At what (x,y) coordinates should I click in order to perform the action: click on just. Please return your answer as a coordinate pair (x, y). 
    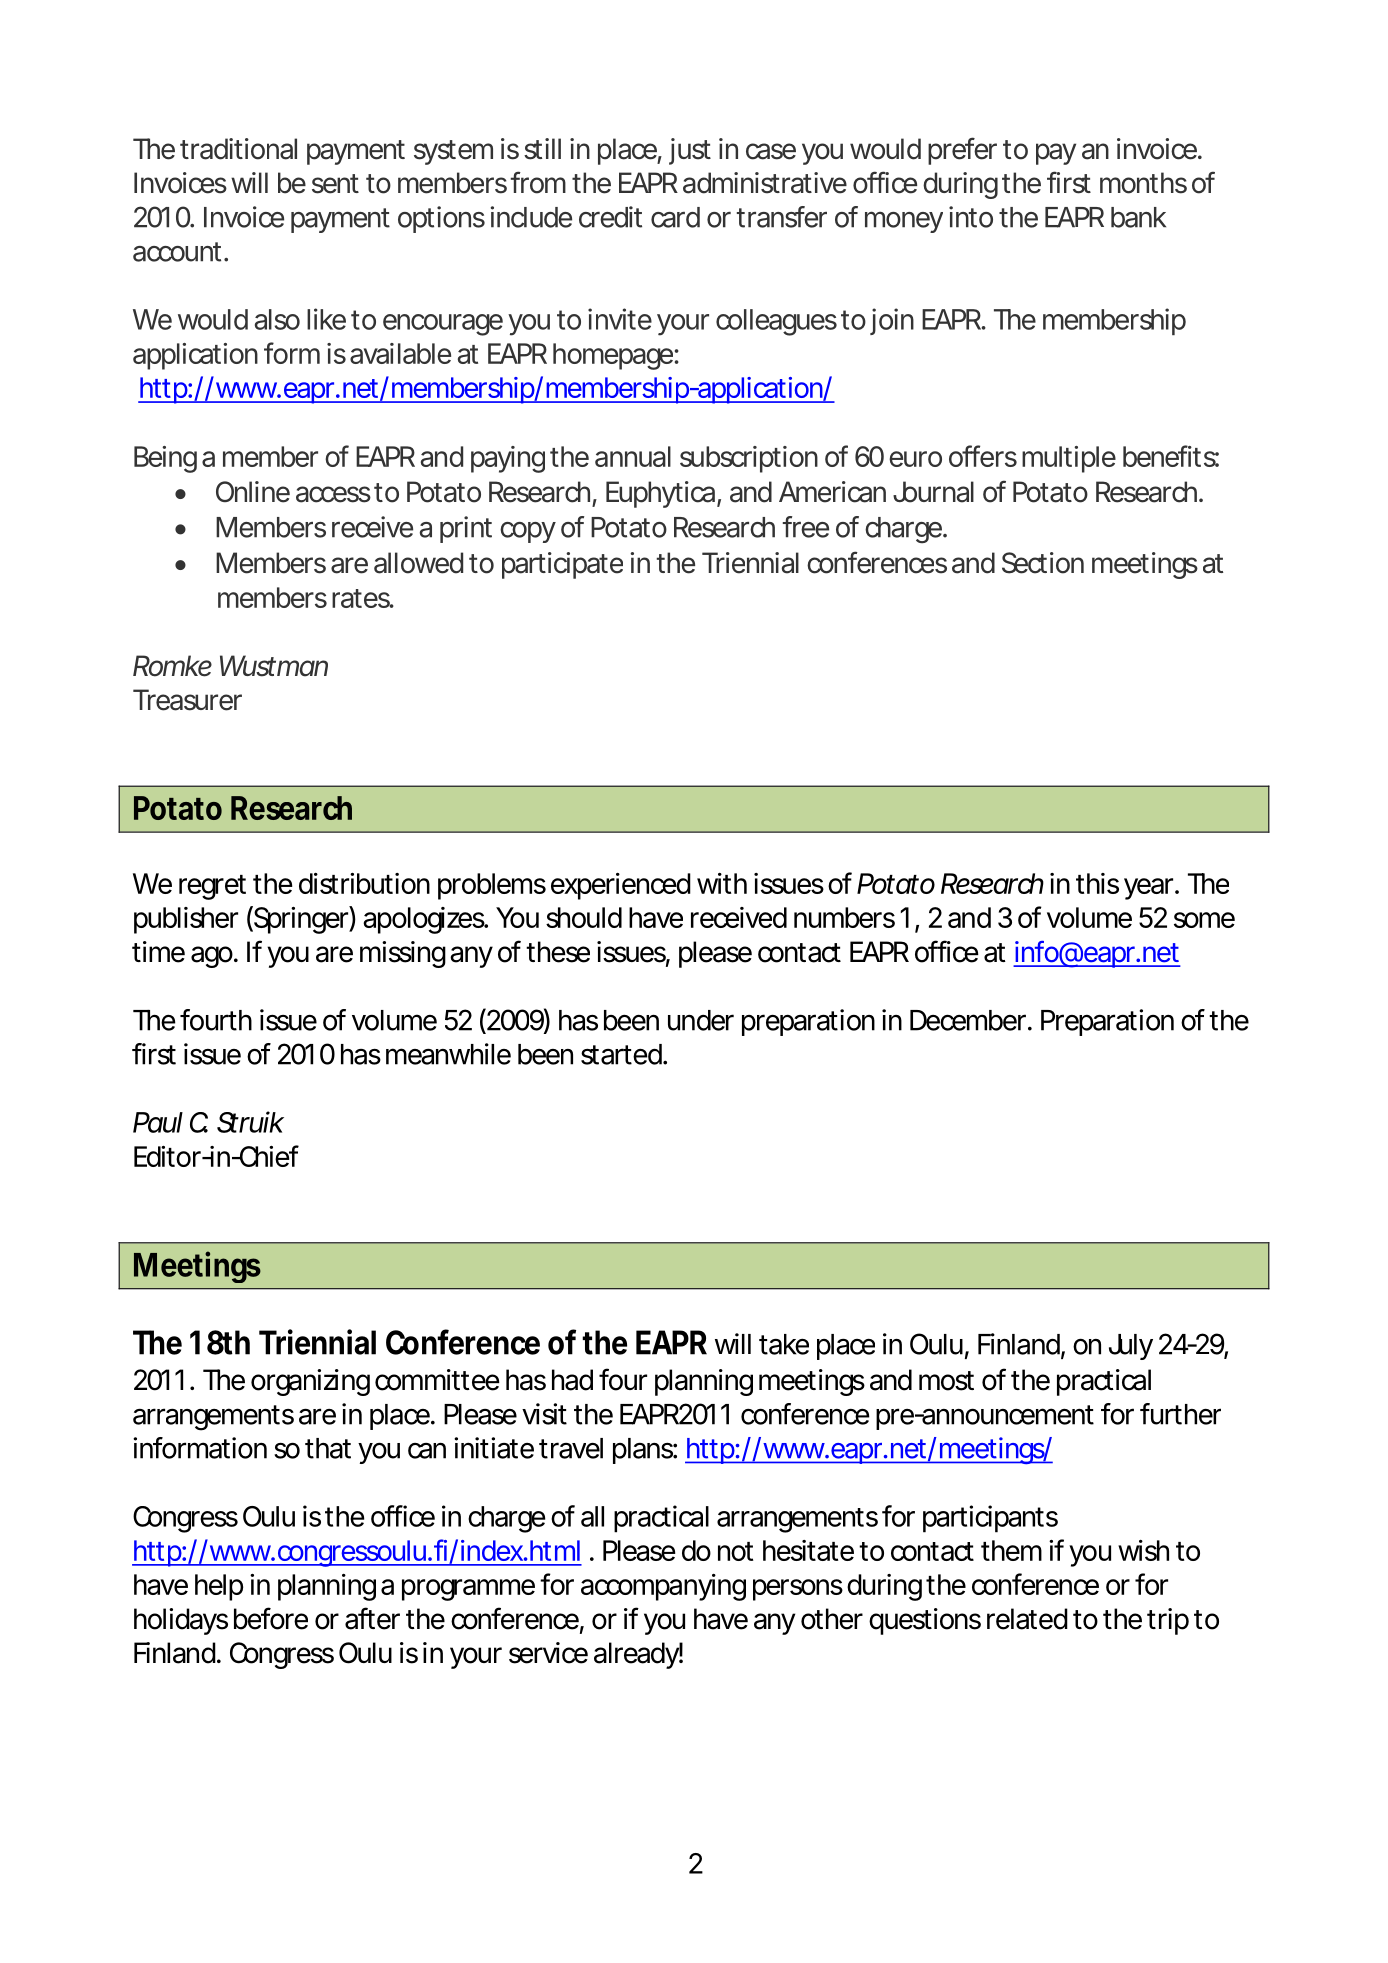
    Looking at the image, I should click on (690, 151).
